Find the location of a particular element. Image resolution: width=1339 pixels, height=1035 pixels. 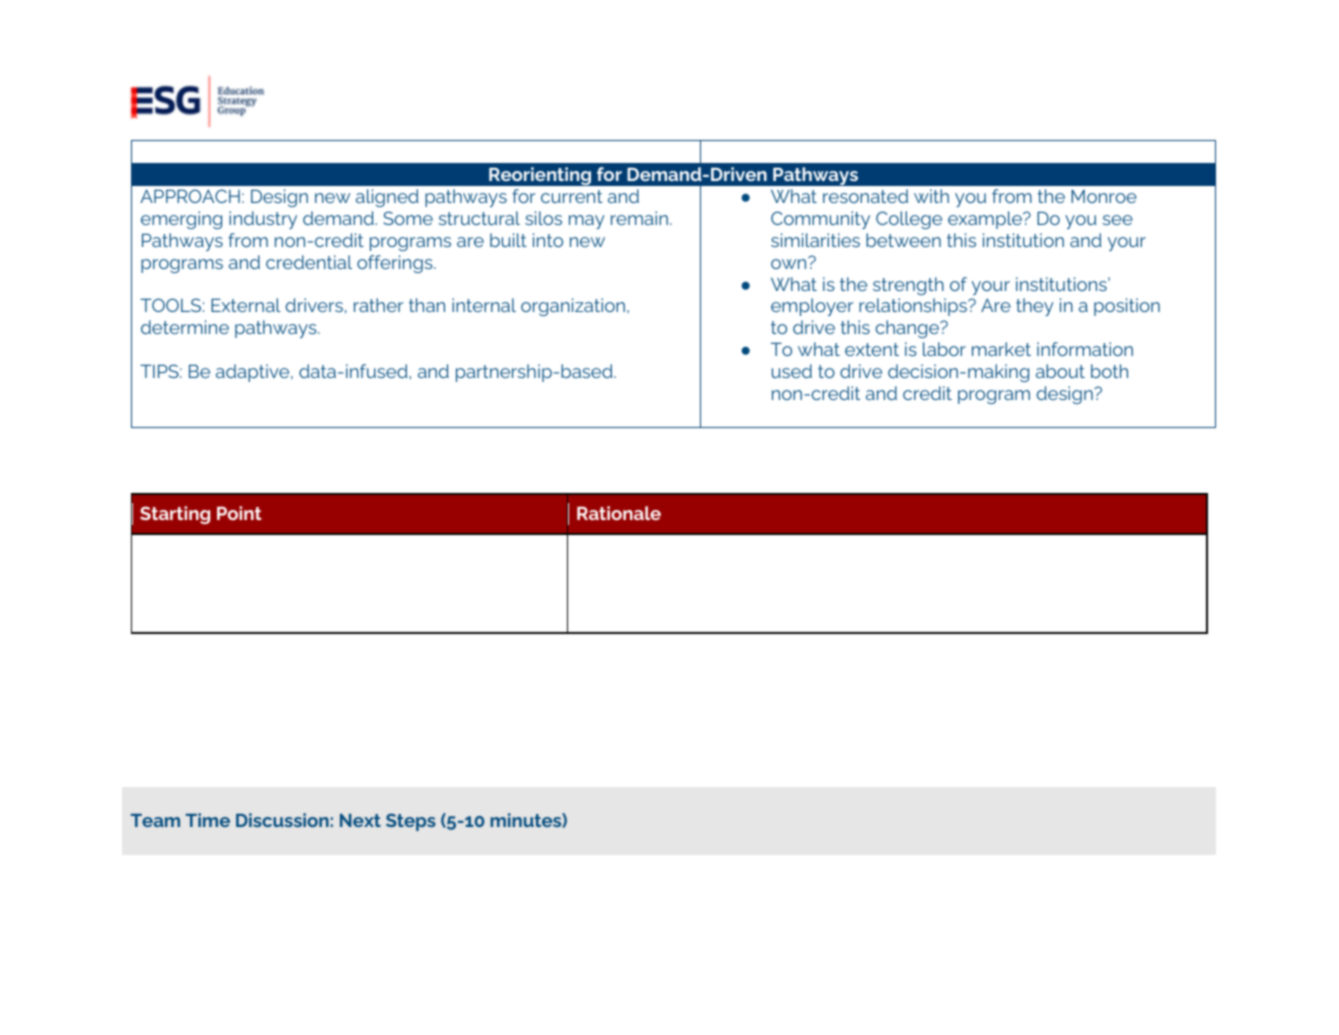

Next is located at coordinates (360, 820).
